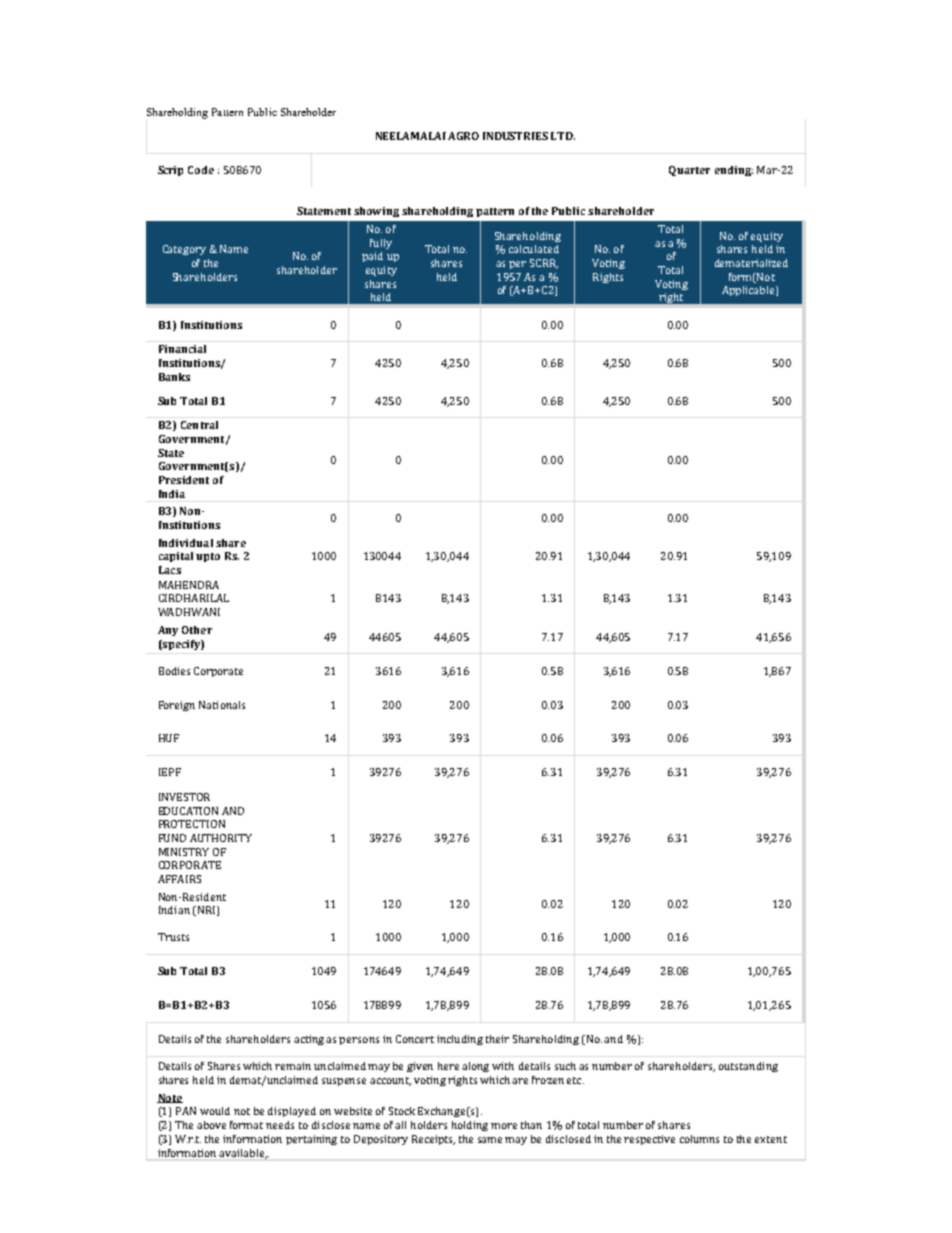  What do you see at coordinates (199, 425) in the page?
I see `Central` at bounding box center [199, 425].
